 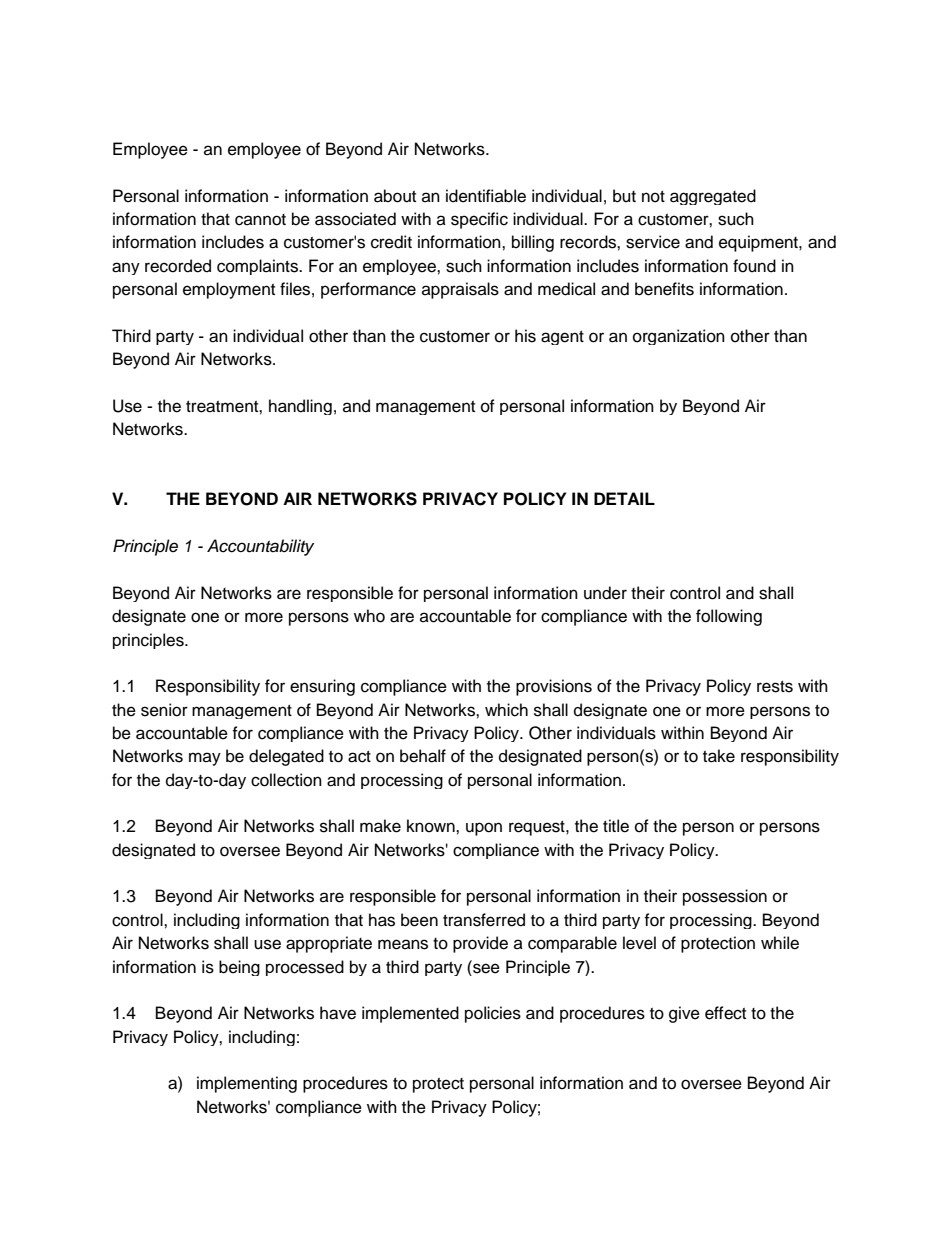 I want to click on who, so click(x=369, y=616).
